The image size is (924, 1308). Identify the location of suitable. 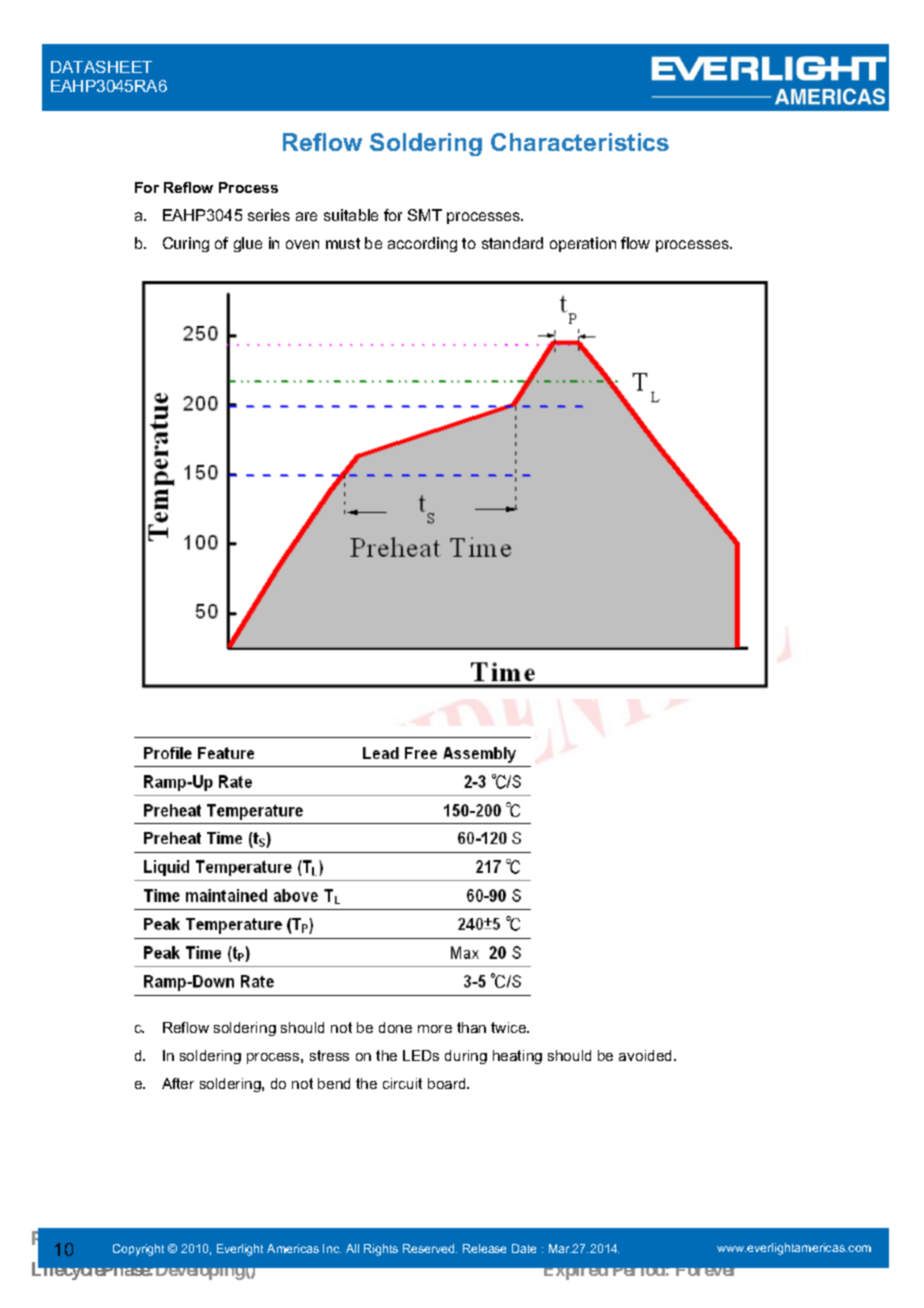
(351, 215).
